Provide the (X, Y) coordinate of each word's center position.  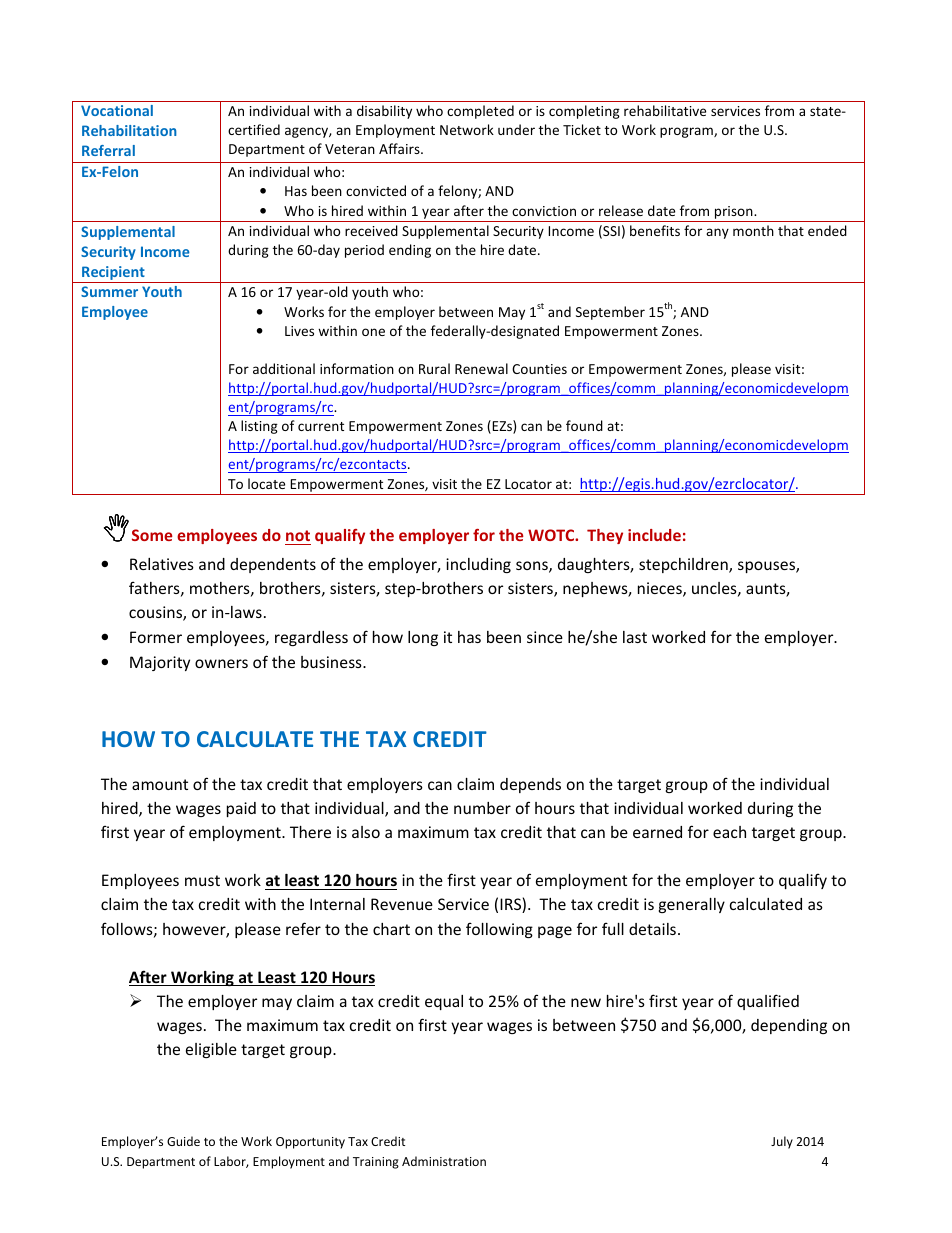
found (584, 425)
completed (480, 112)
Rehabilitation (129, 130)
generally (692, 905)
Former (156, 637)
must (202, 880)
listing (259, 427)
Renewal (481, 368)
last (635, 637)
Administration (444, 1161)
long (423, 638)
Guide (183, 1141)
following (499, 930)
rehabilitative (665, 110)
